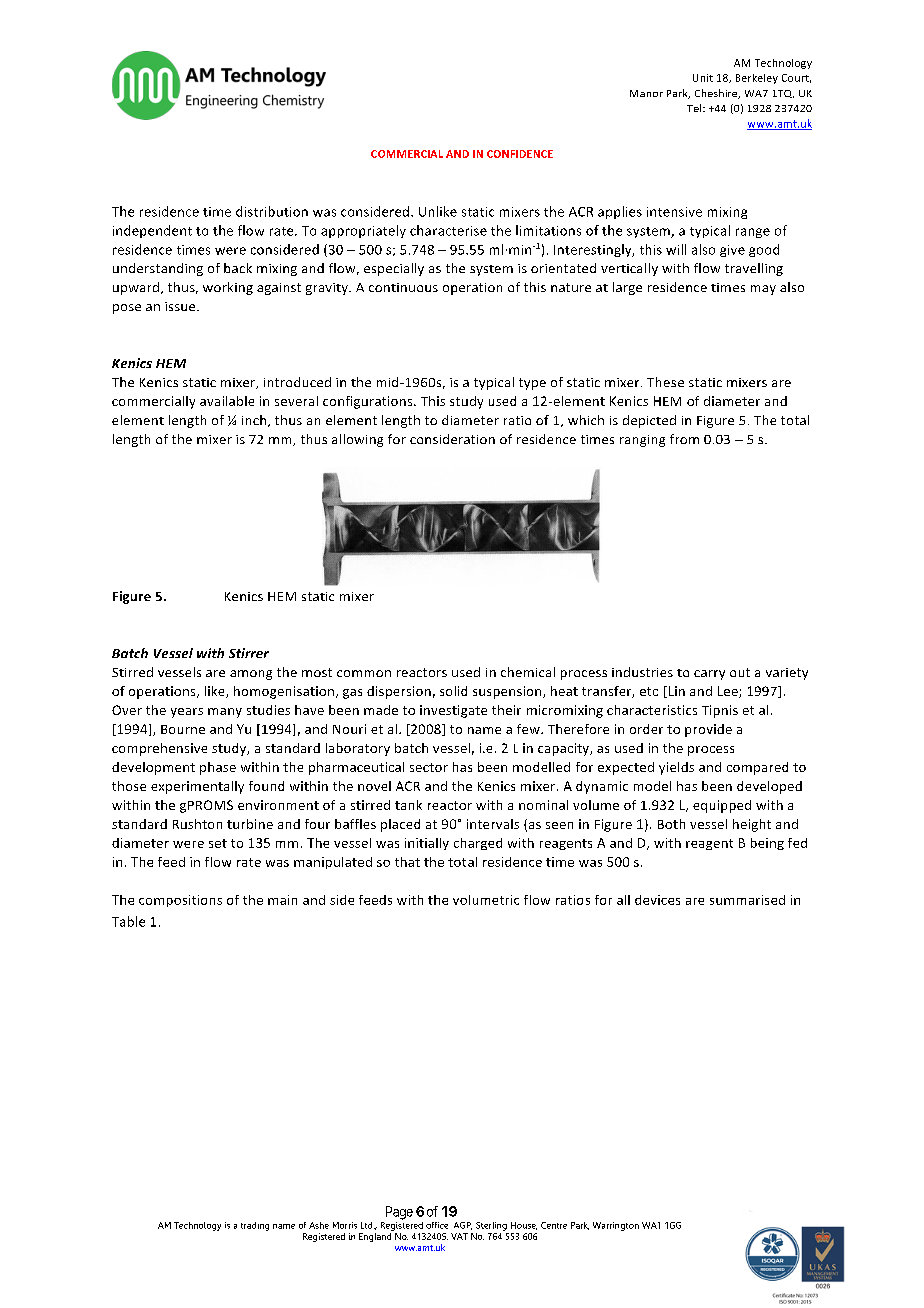 Image resolution: width=924 pixels, height=1308 pixels. What do you see at coordinates (453, 691) in the page?
I see `solid` at bounding box center [453, 691].
